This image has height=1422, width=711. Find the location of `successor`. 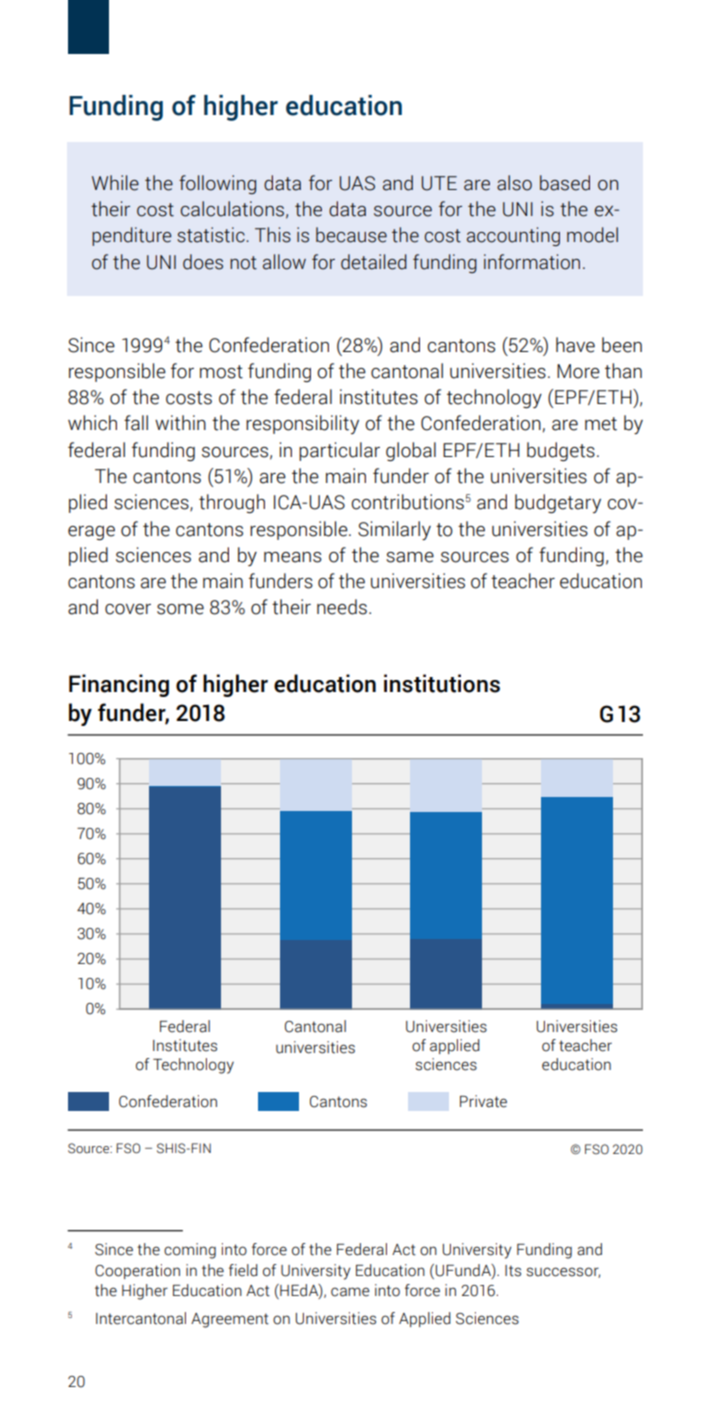

successor is located at coordinates (563, 1272).
